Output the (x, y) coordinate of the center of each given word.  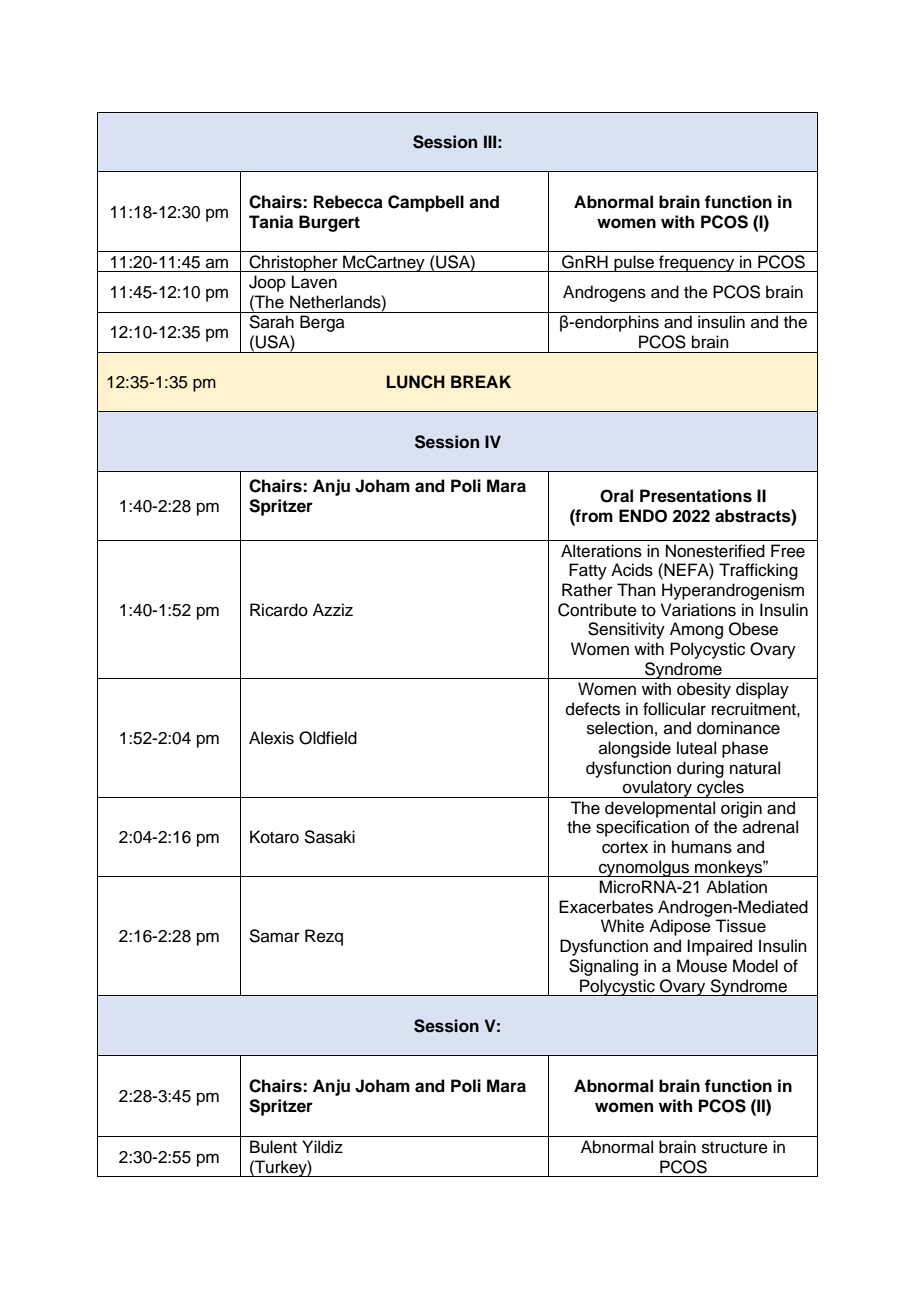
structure (735, 1148)
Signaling (603, 967)
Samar (274, 936)
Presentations (696, 496)
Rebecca (348, 202)
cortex (625, 848)
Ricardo (279, 610)
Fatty (588, 571)
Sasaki (329, 837)
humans (702, 847)
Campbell (426, 203)
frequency (697, 263)
